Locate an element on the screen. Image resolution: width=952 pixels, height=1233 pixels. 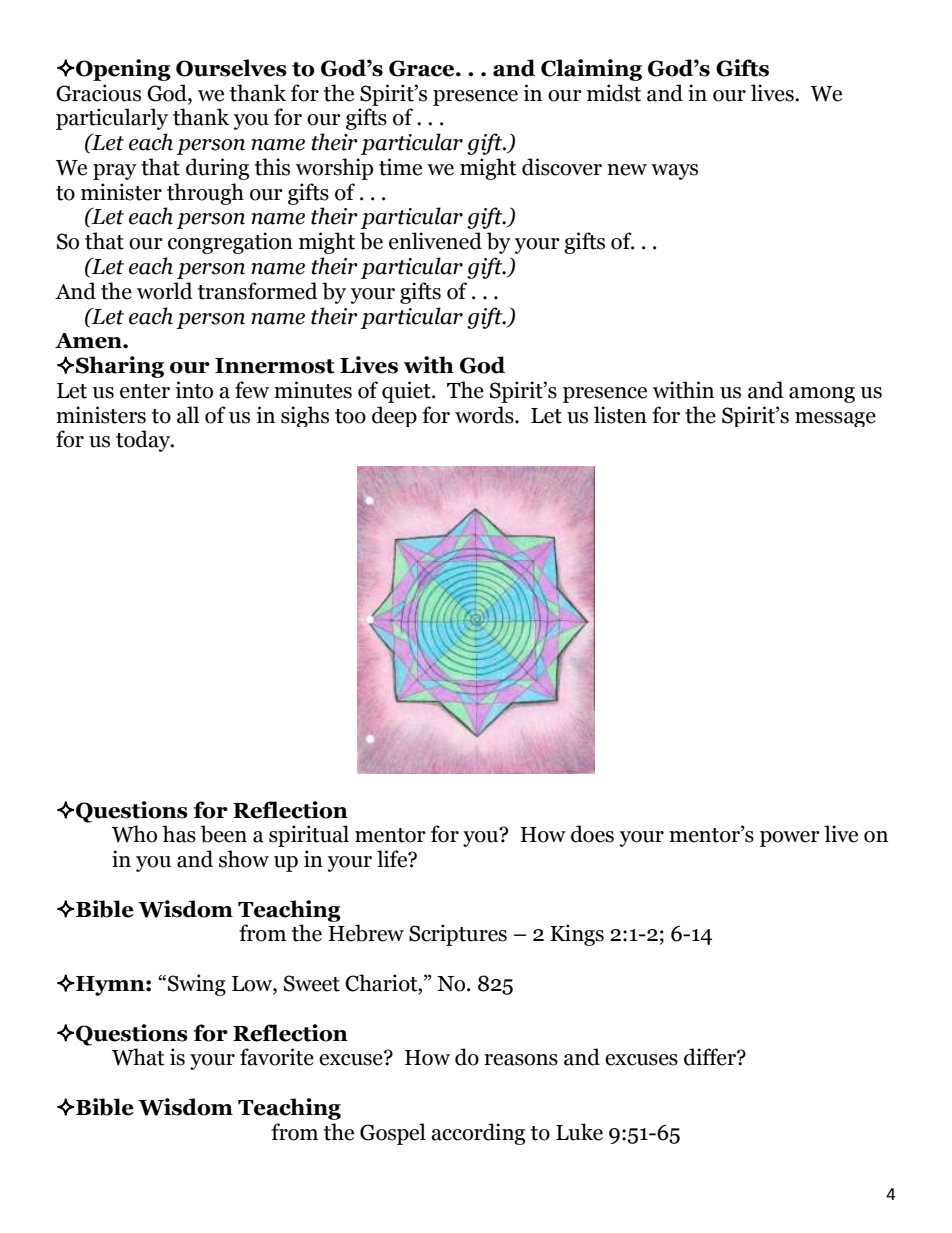
message is located at coordinates (835, 419).
